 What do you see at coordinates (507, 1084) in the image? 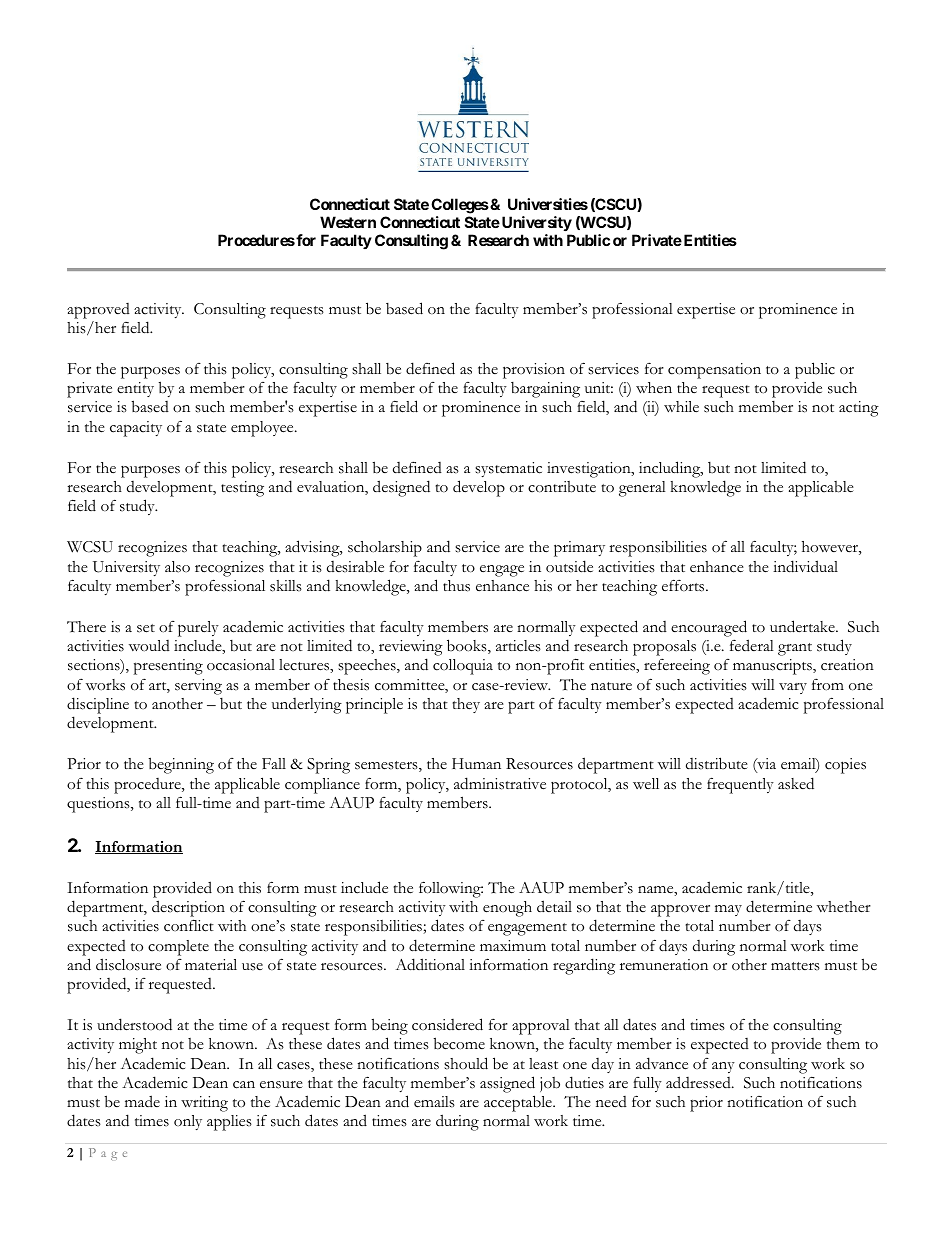
I see `assigned` at bounding box center [507, 1084].
